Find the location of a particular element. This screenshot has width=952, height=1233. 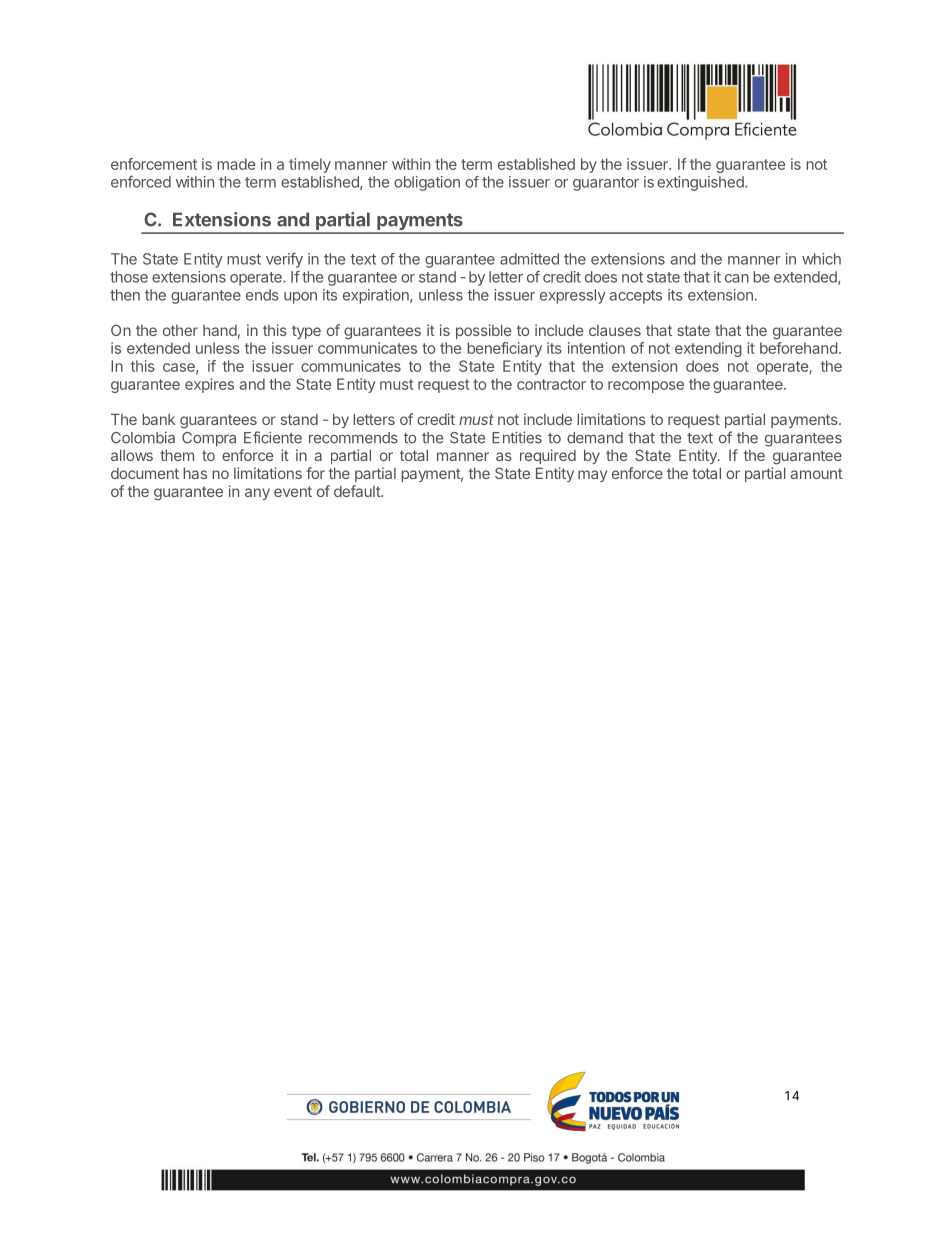

extinguished is located at coordinates (701, 183).
